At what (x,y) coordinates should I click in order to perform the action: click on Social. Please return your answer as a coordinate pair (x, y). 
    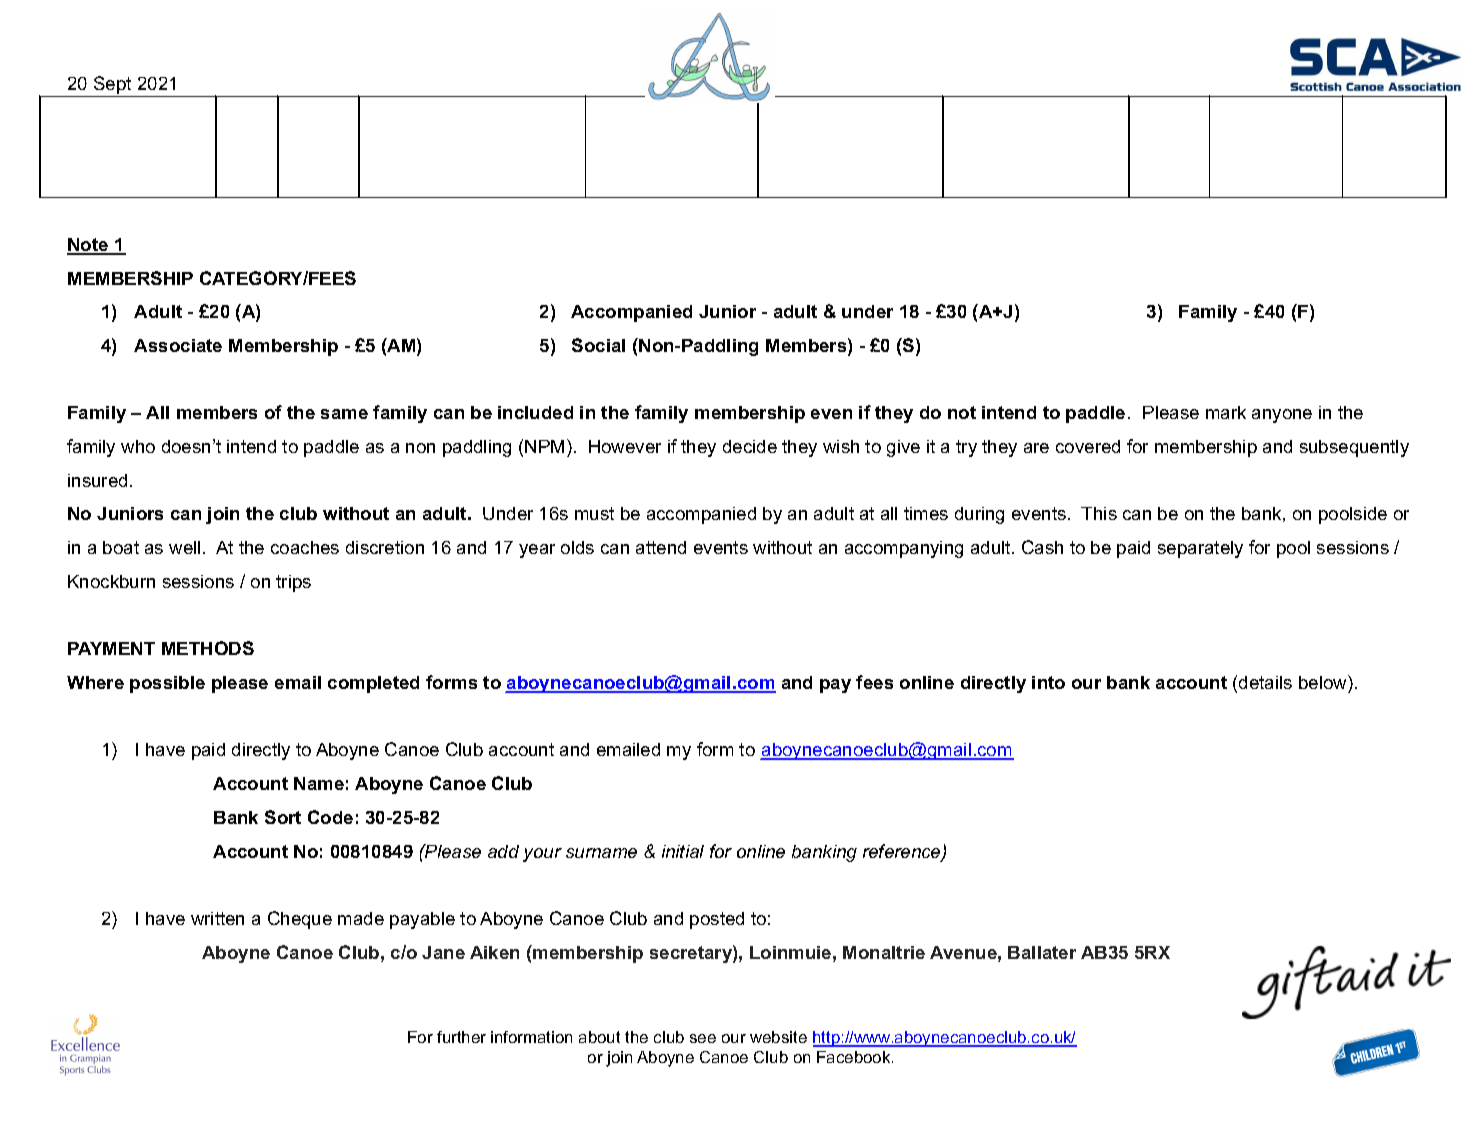
    Looking at the image, I should click on (598, 345).
